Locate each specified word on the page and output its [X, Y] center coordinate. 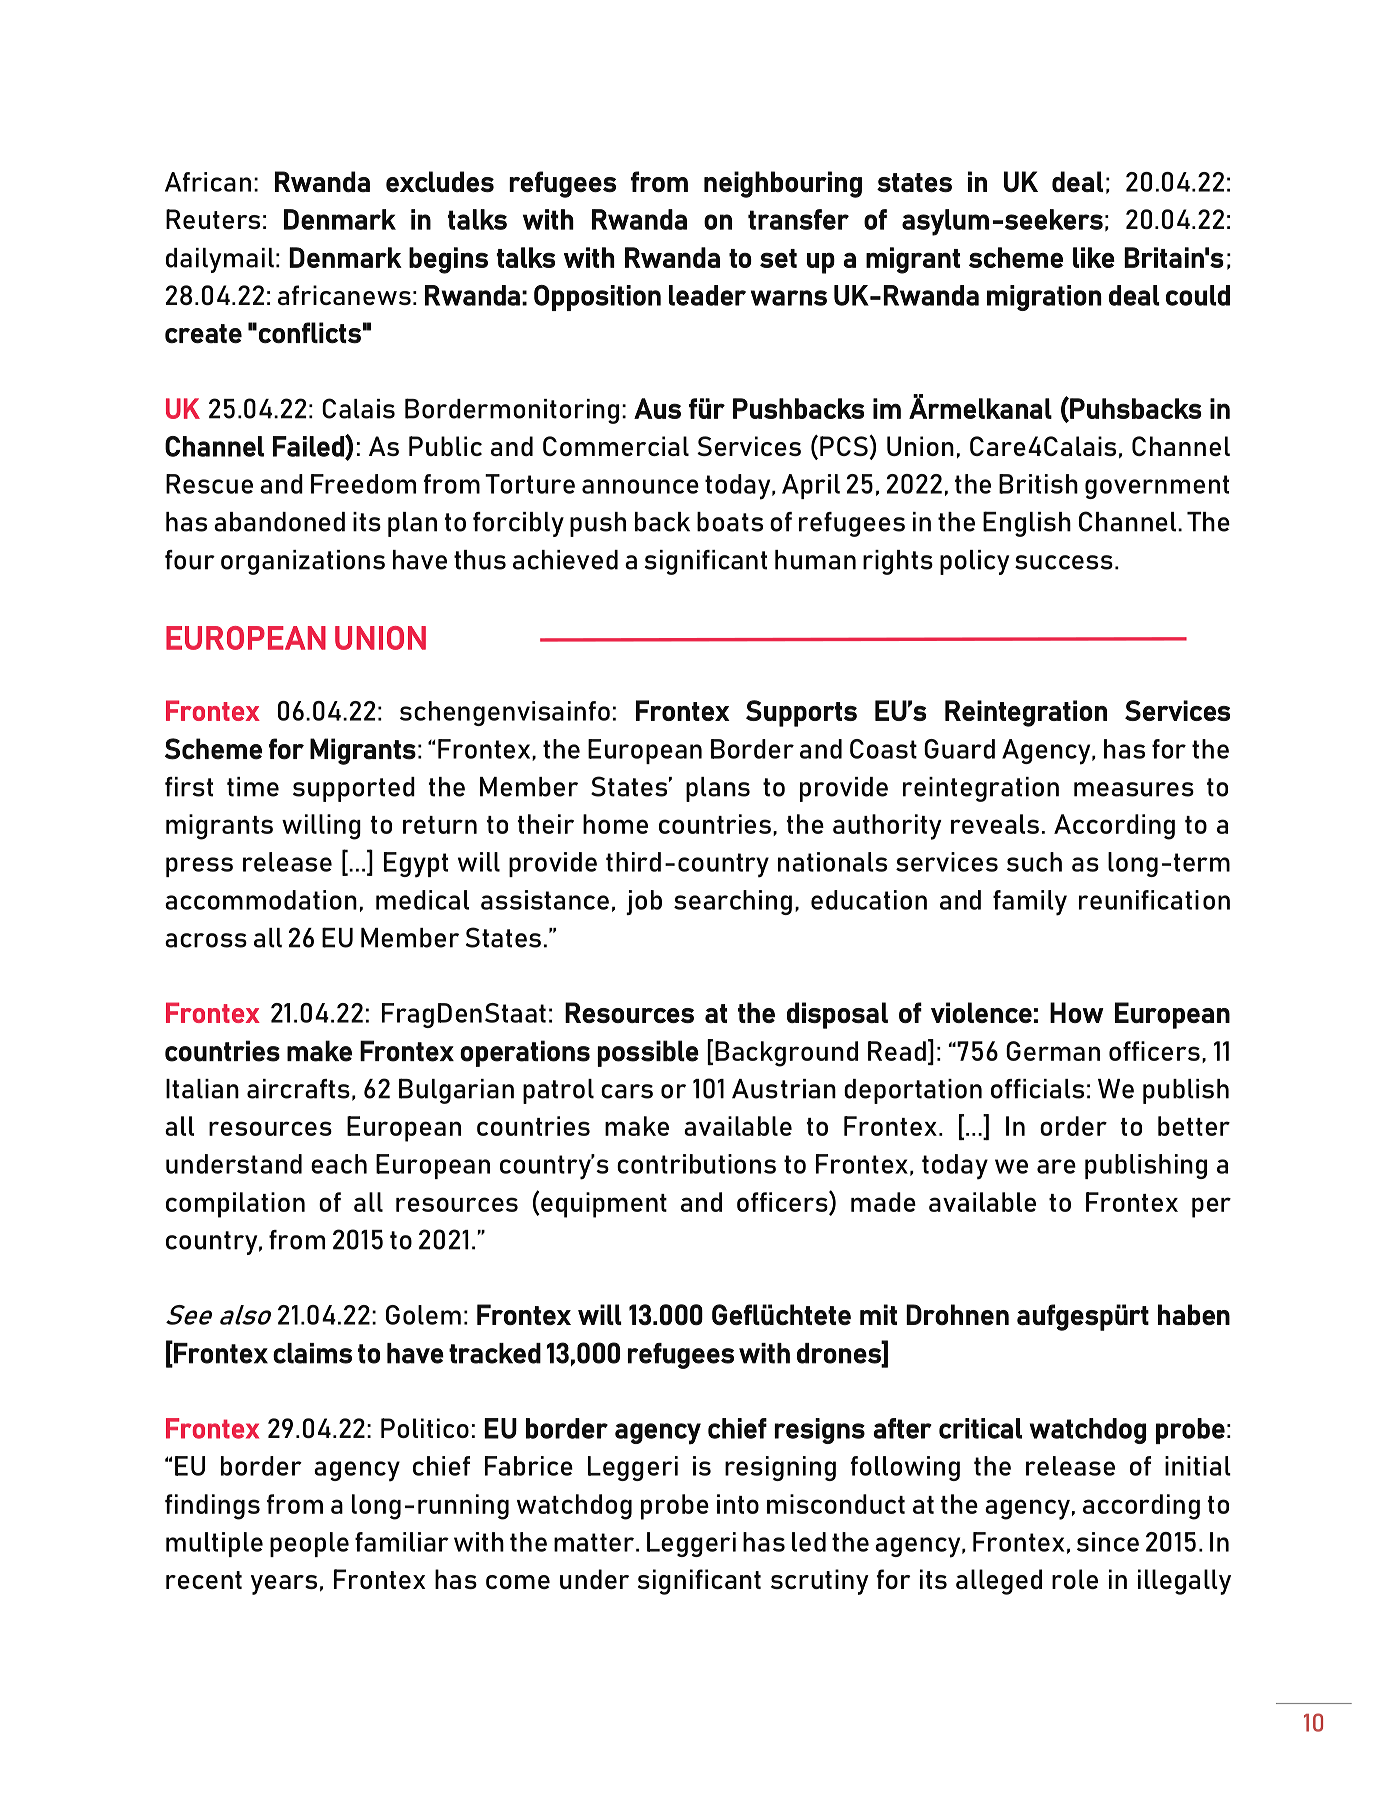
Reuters [213, 219]
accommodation [261, 900]
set [778, 258]
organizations [303, 562]
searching [733, 902]
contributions [696, 1164]
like [1094, 257]
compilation [235, 1205]
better [1194, 1126]
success [1064, 562]
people [309, 1544]
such [1034, 862]
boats [730, 522]
